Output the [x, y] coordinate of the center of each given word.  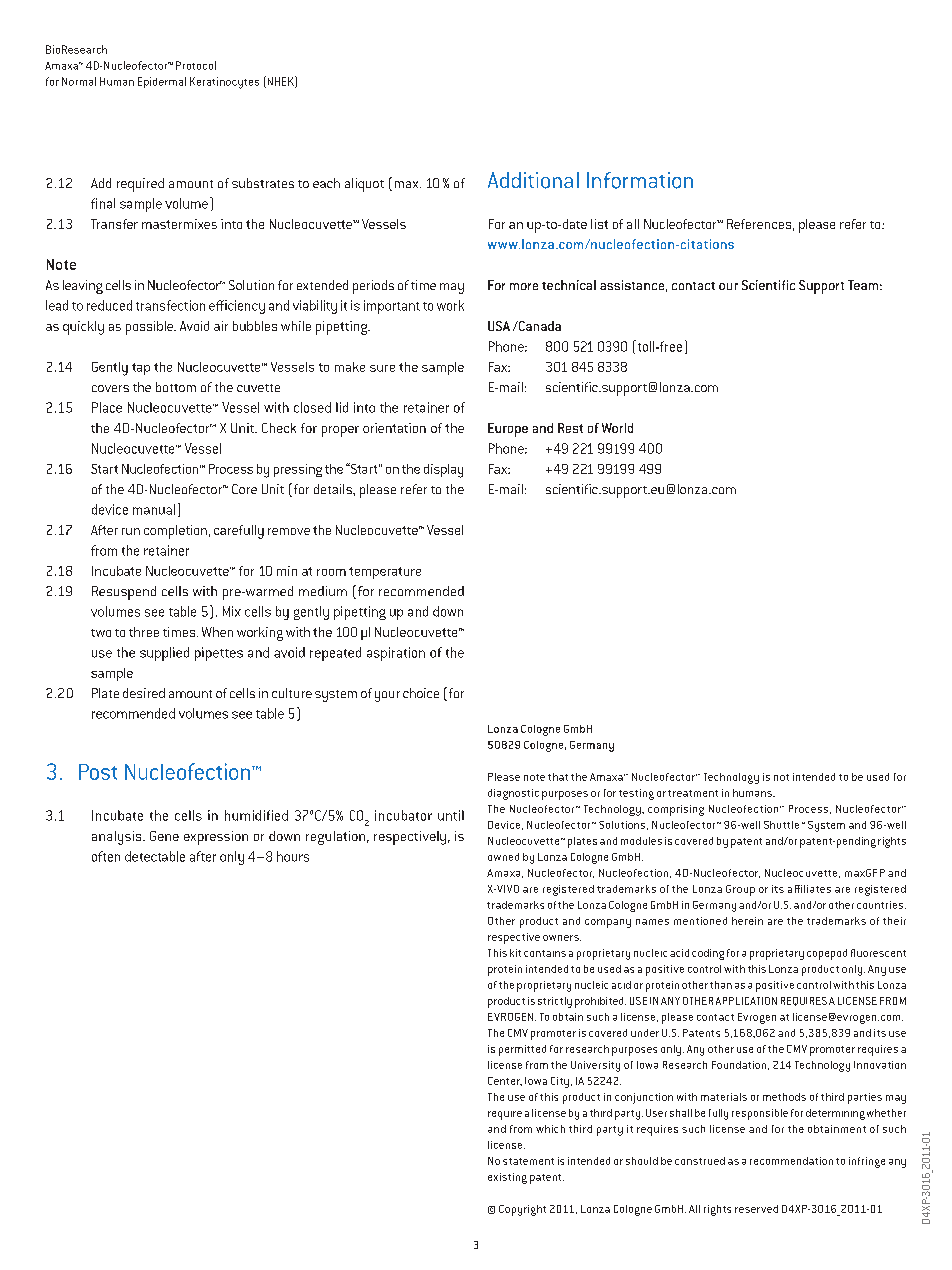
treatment [693, 793]
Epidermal [162, 82]
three [144, 632]
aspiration [396, 654]
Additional [533, 180]
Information [640, 180]
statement [528, 1161]
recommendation [791, 1161]
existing [507, 1178]
